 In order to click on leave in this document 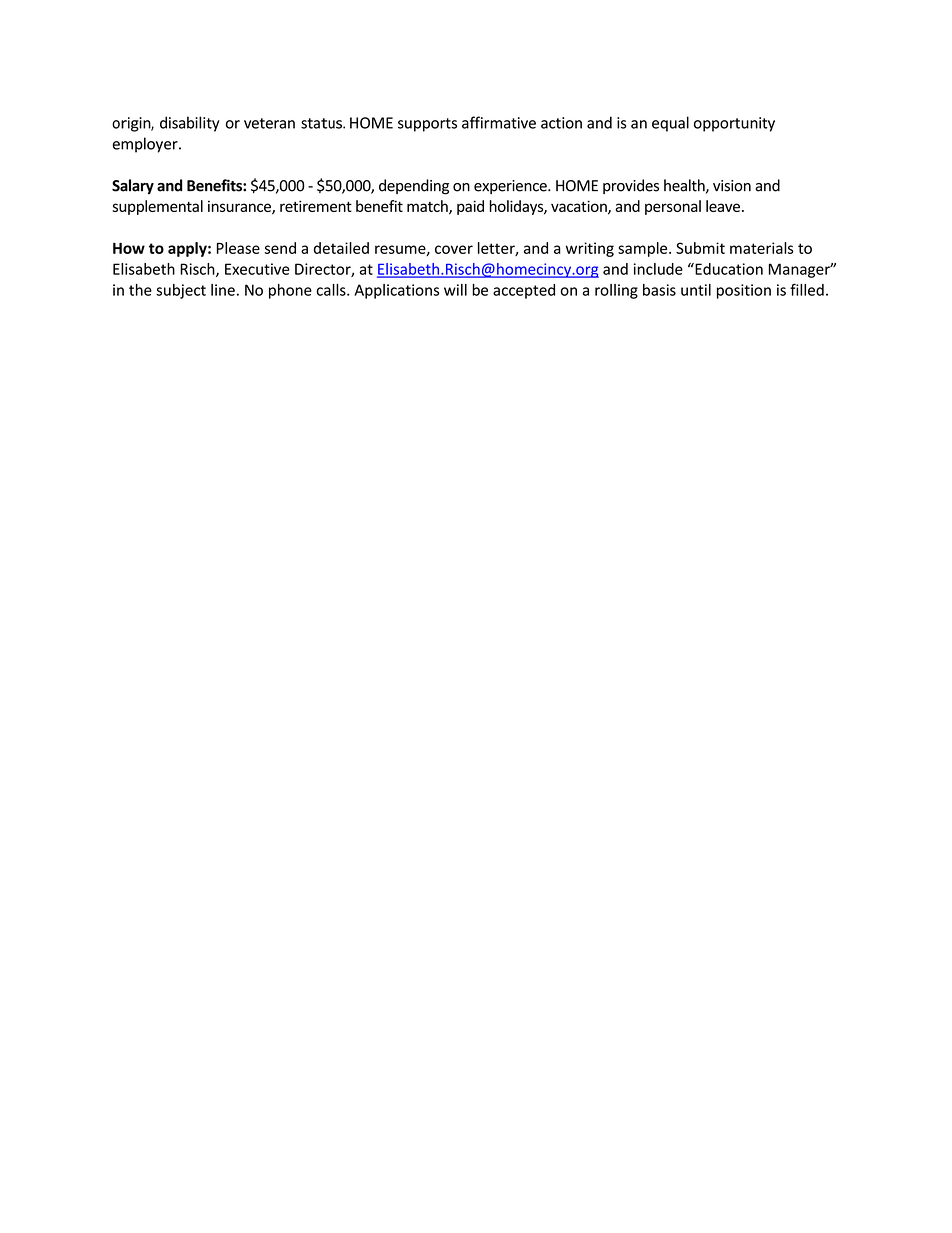, I will do `click(723, 206)`.
